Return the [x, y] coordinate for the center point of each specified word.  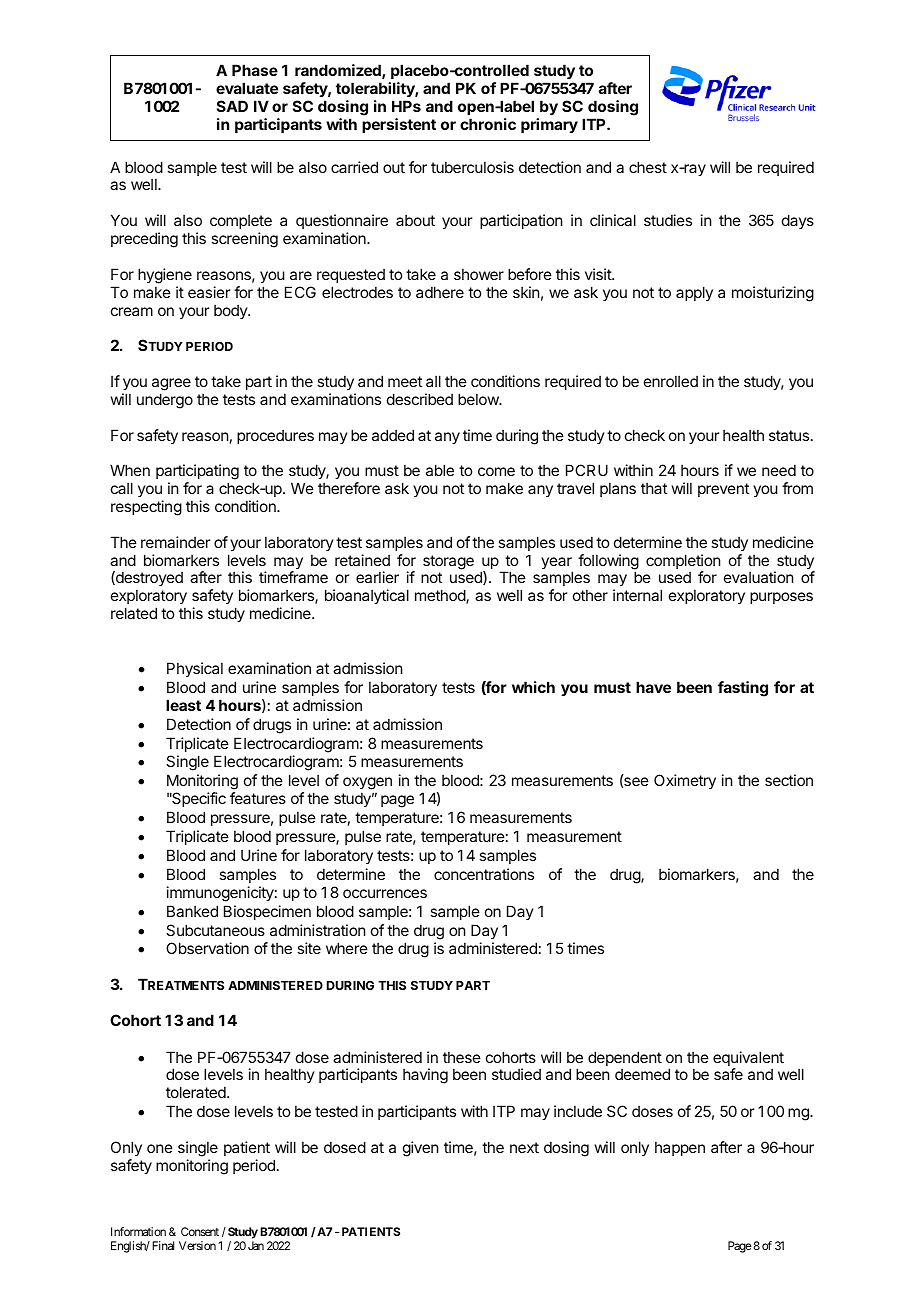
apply [694, 293]
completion [683, 563]
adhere [440, 292]
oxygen [367, 785]
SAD [232, 106]
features [258, 798]
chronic [488, 124]
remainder [175, 542]
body [231, 311]
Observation [207, 948]
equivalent [748, 1060]
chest [648, 167]
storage [448, 562]
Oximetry [685, 781]
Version [197, 1245]
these [462, 1057]
